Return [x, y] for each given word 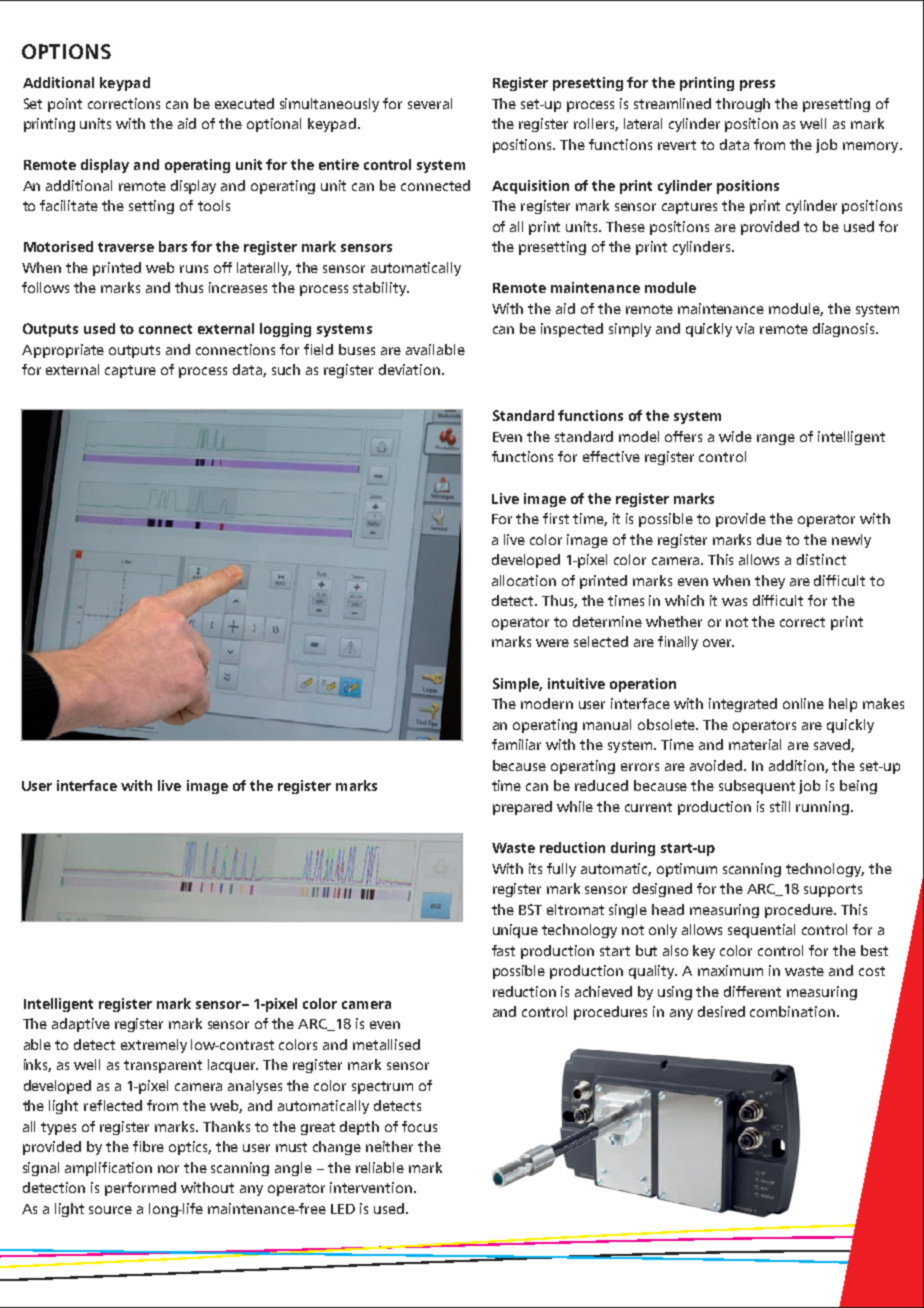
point [65, 105]
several [430, 103]
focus [419, 1126]
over [718, 643]
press [757, 85]
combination [792, 1011]
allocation [524, 580]
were [552, 643]
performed [140, 1189]
